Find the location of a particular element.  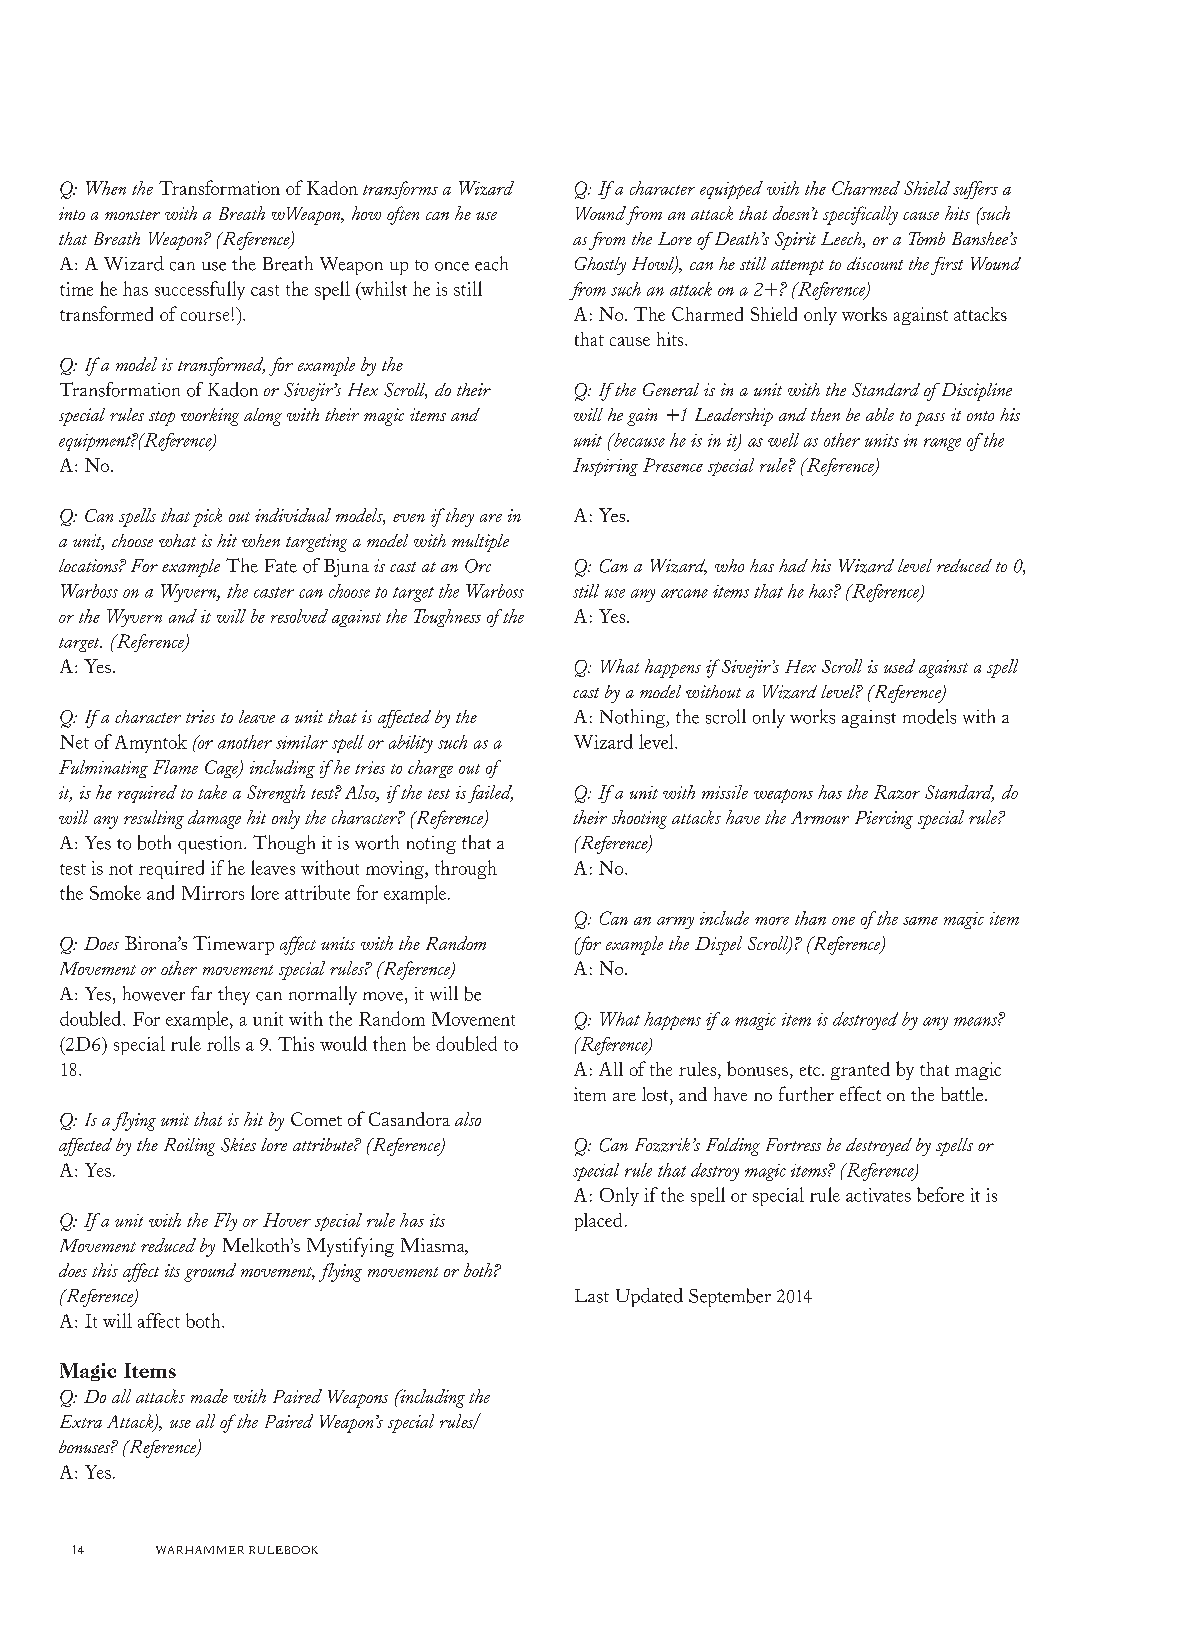

monster is located at coordinates (132, 215).
